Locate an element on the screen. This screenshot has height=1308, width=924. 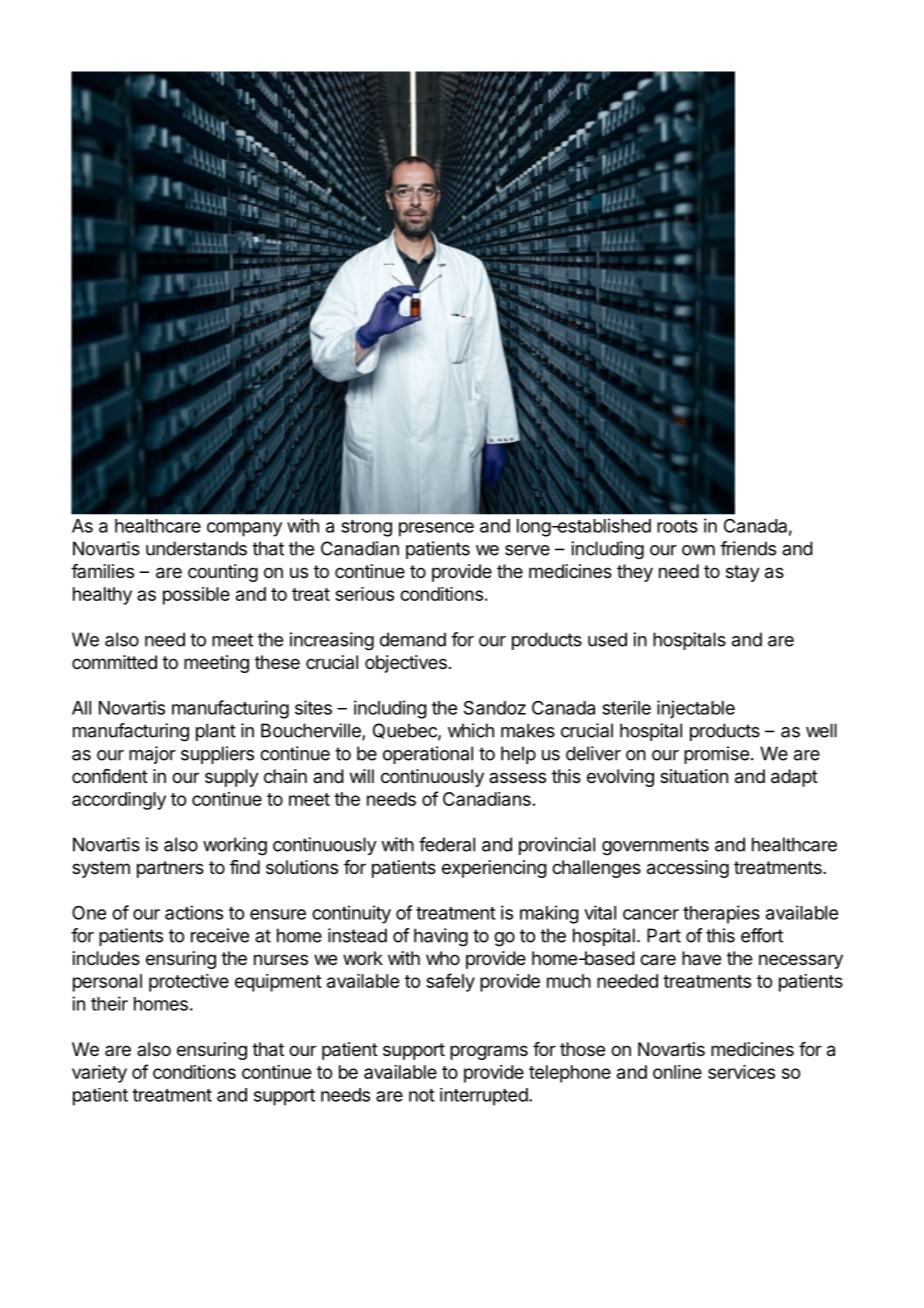
variety is located at coordinates (99, 1074).
